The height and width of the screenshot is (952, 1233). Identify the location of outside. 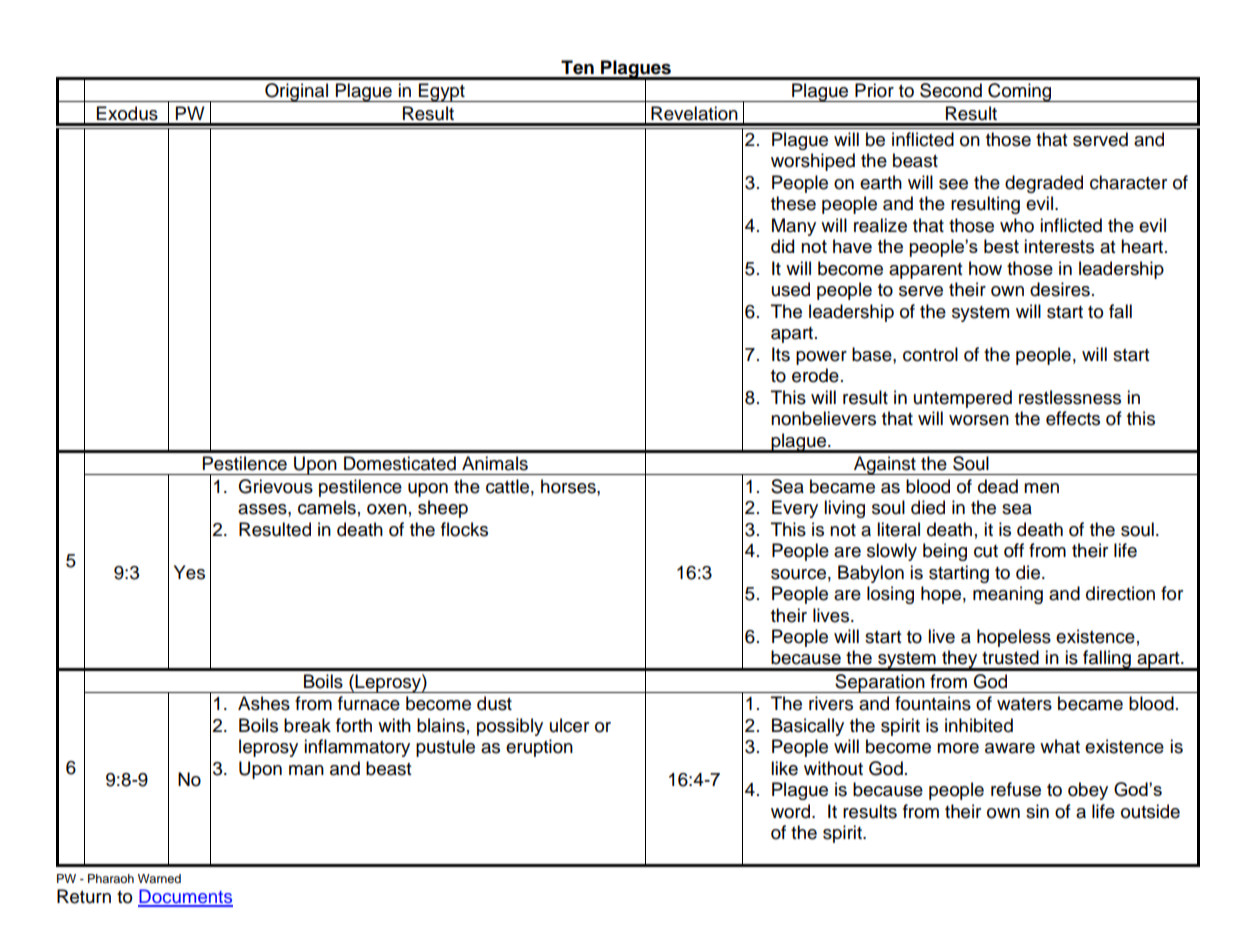
(1150, 811).
